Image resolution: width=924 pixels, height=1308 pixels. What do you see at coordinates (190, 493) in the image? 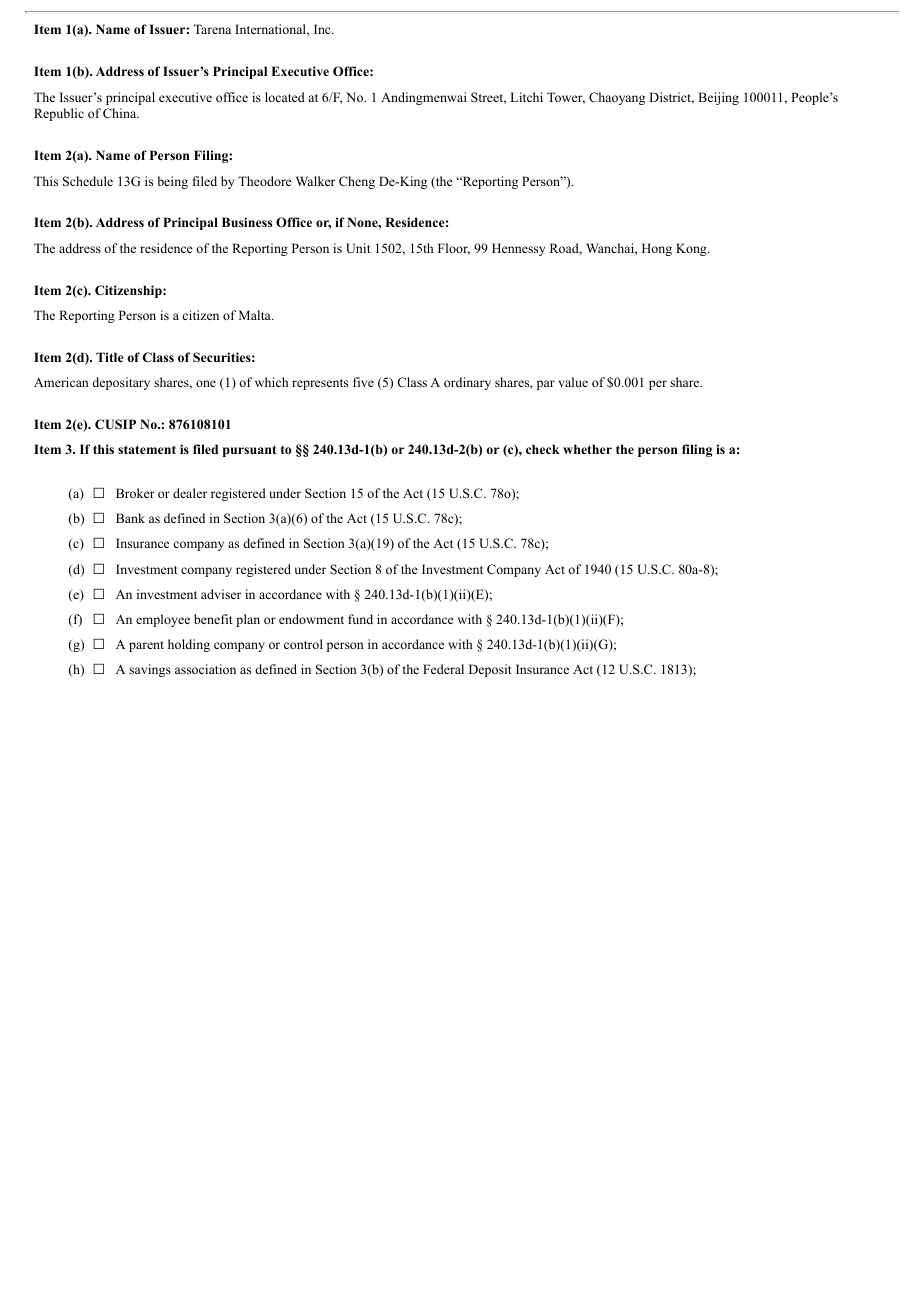
I see `dealer` at bounding box center [190, 493].
